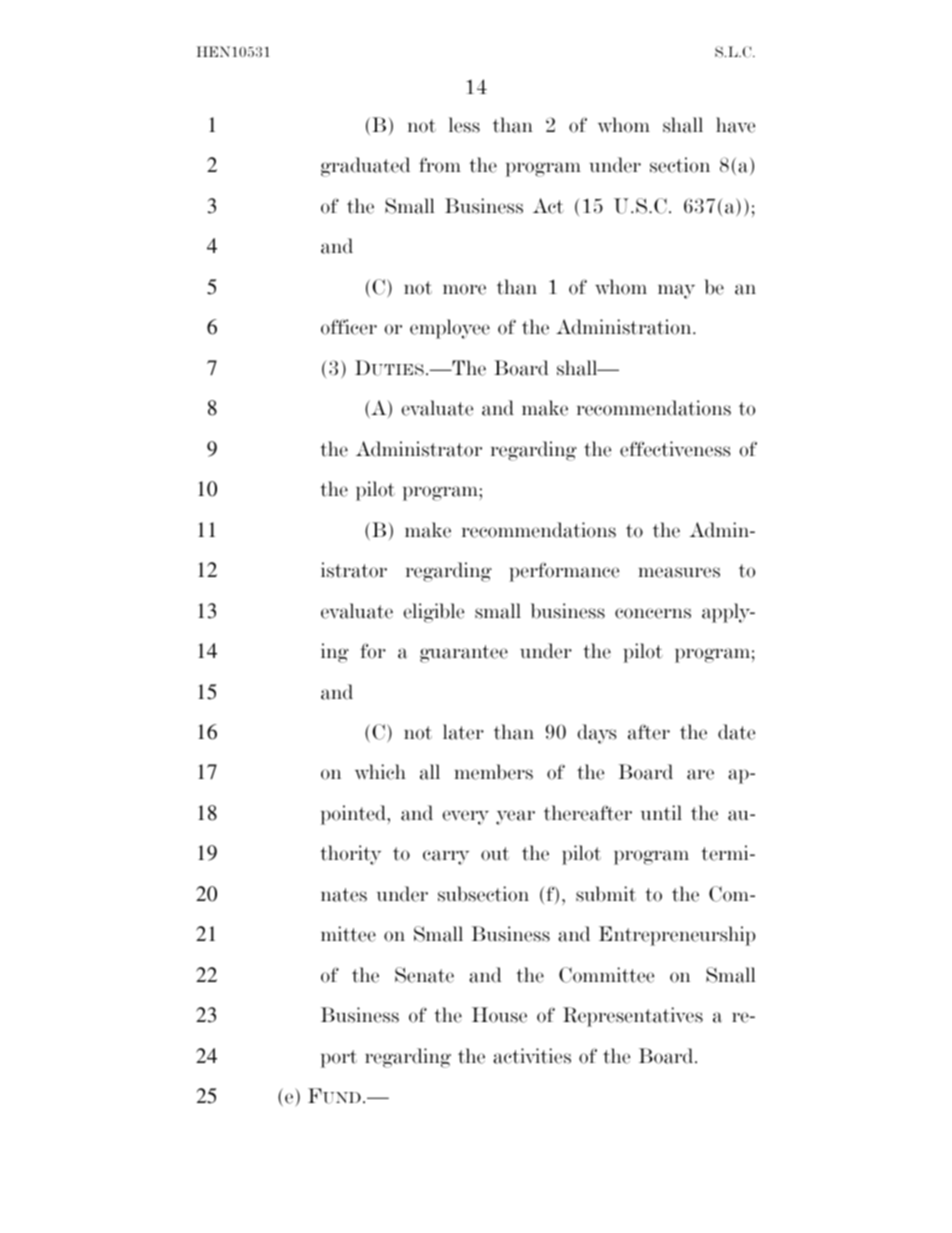  What do you see at coordinates (679, 572) in the screenshot?
I see `measures` at bounding box center [679, 572].
